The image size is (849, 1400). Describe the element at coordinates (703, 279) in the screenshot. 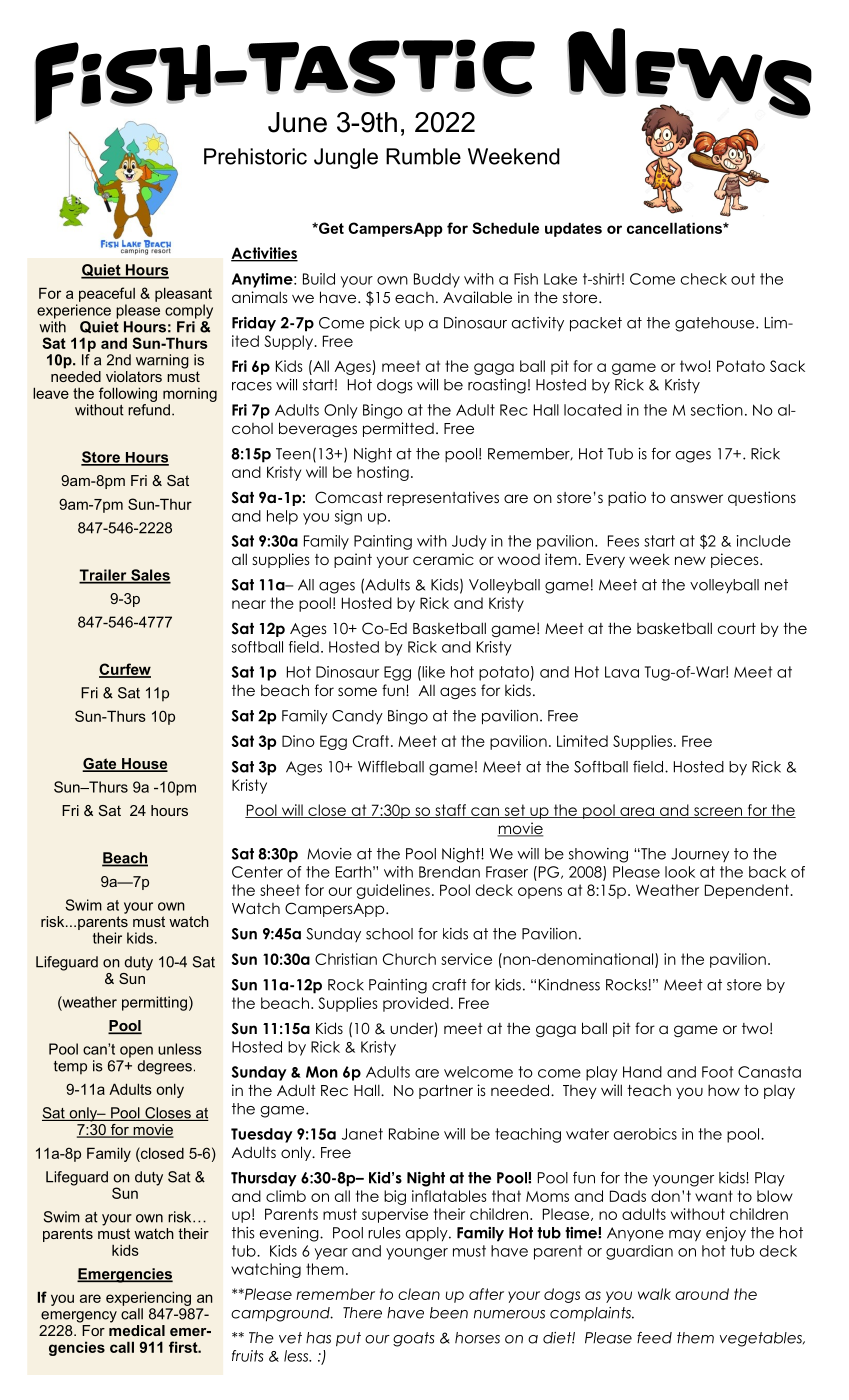

I see `check` at that location.
